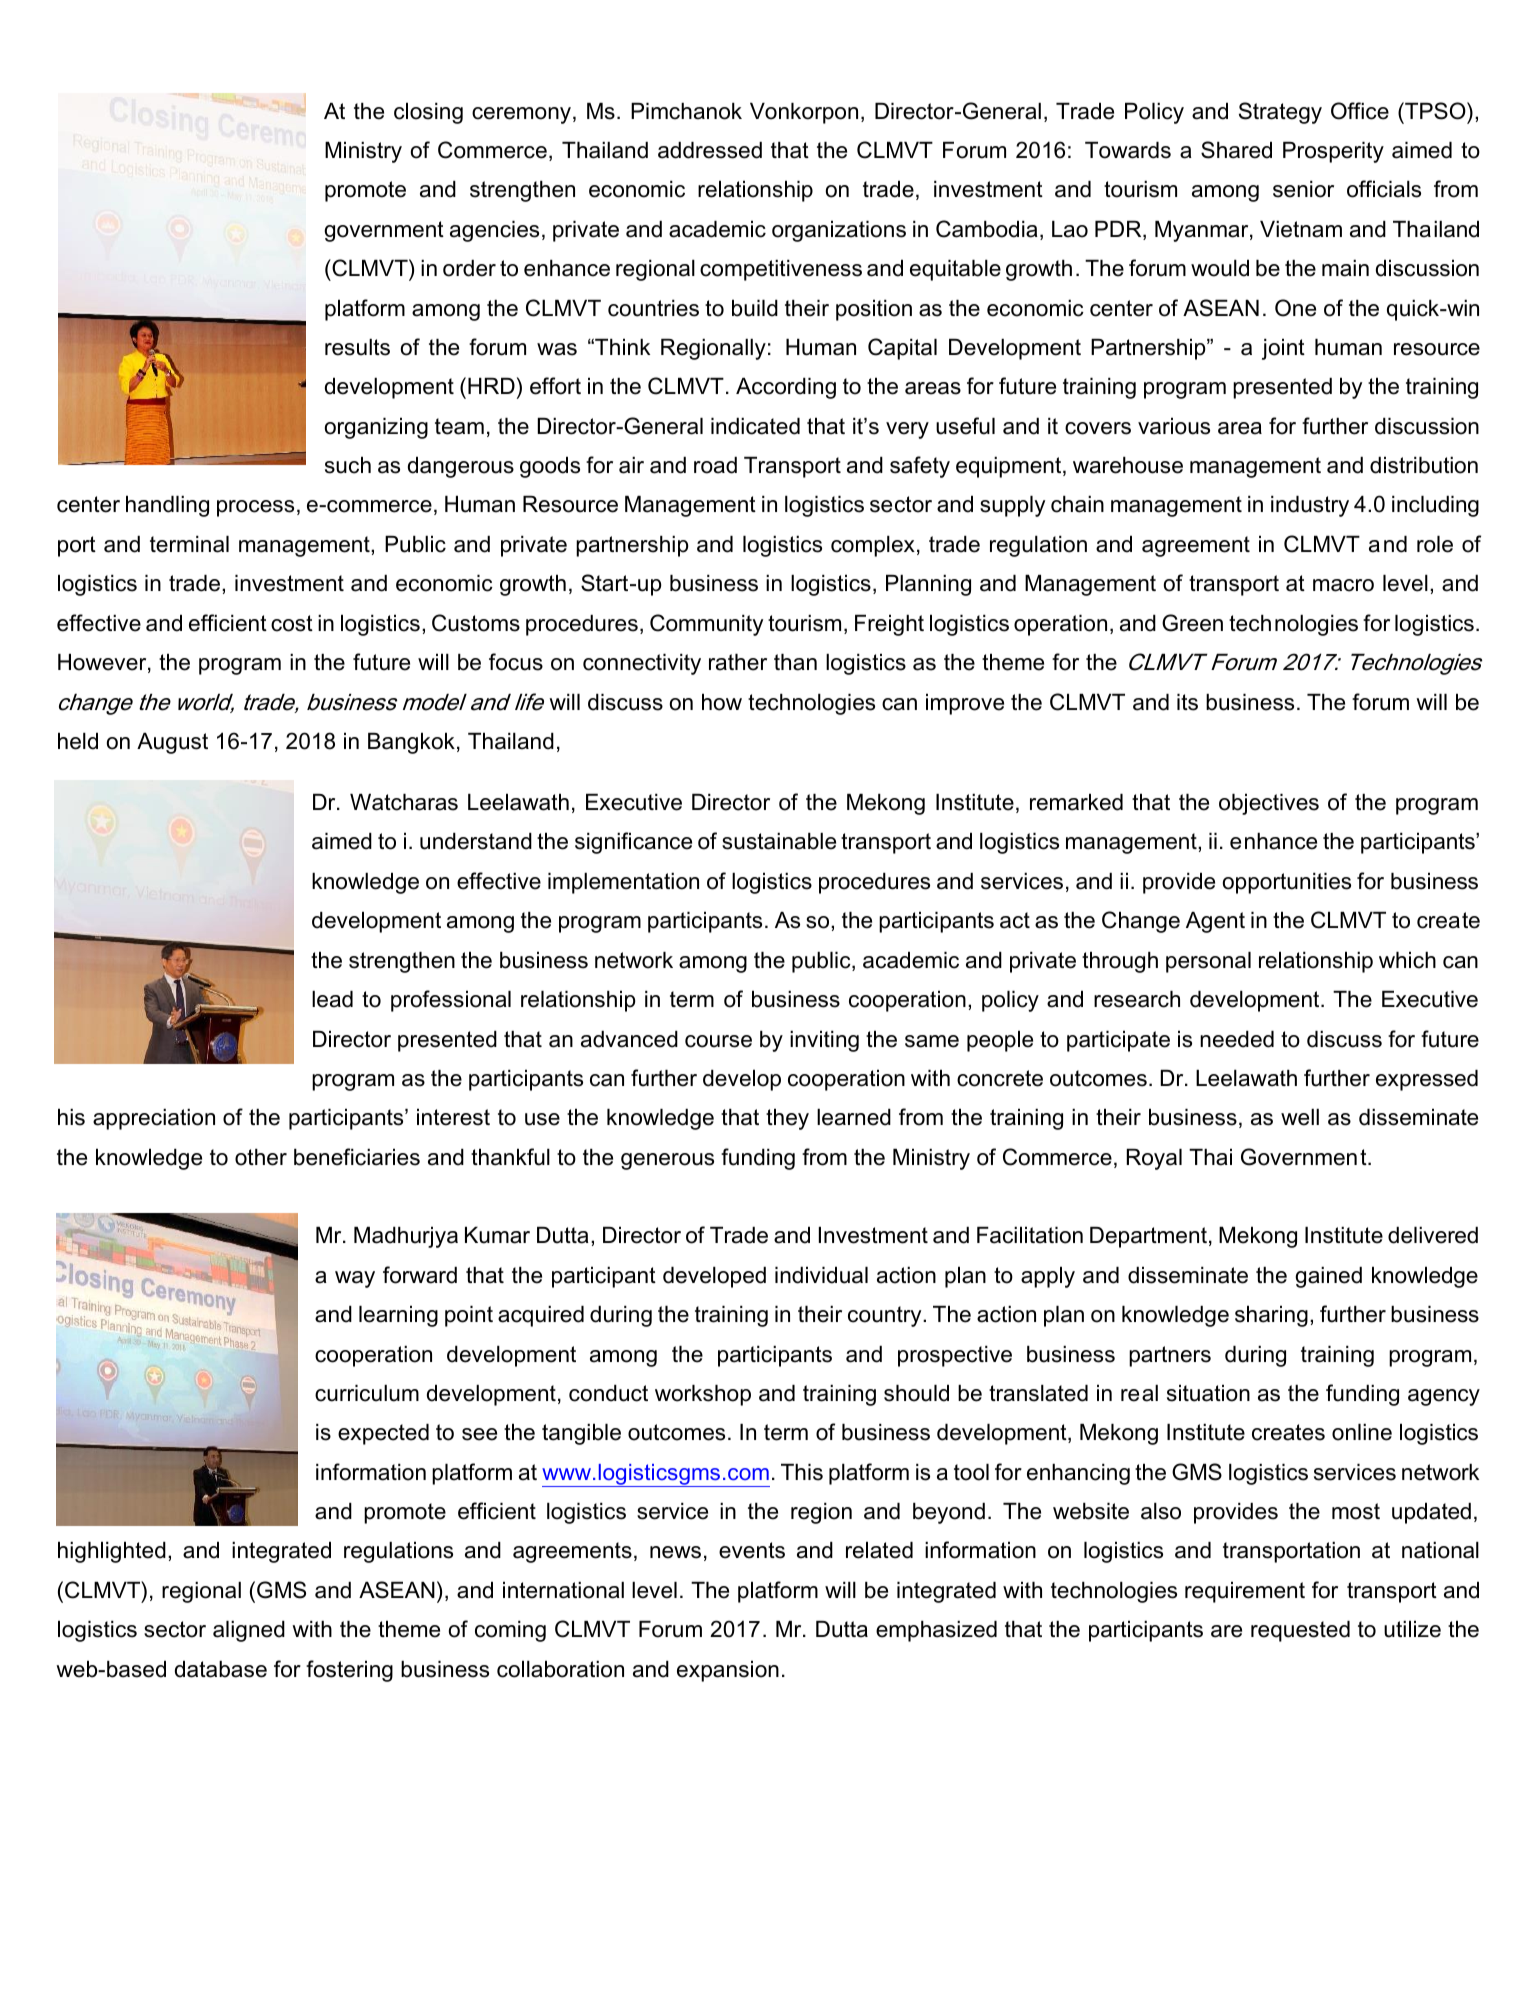  I want to click on gained, so click(1328, 1277).
